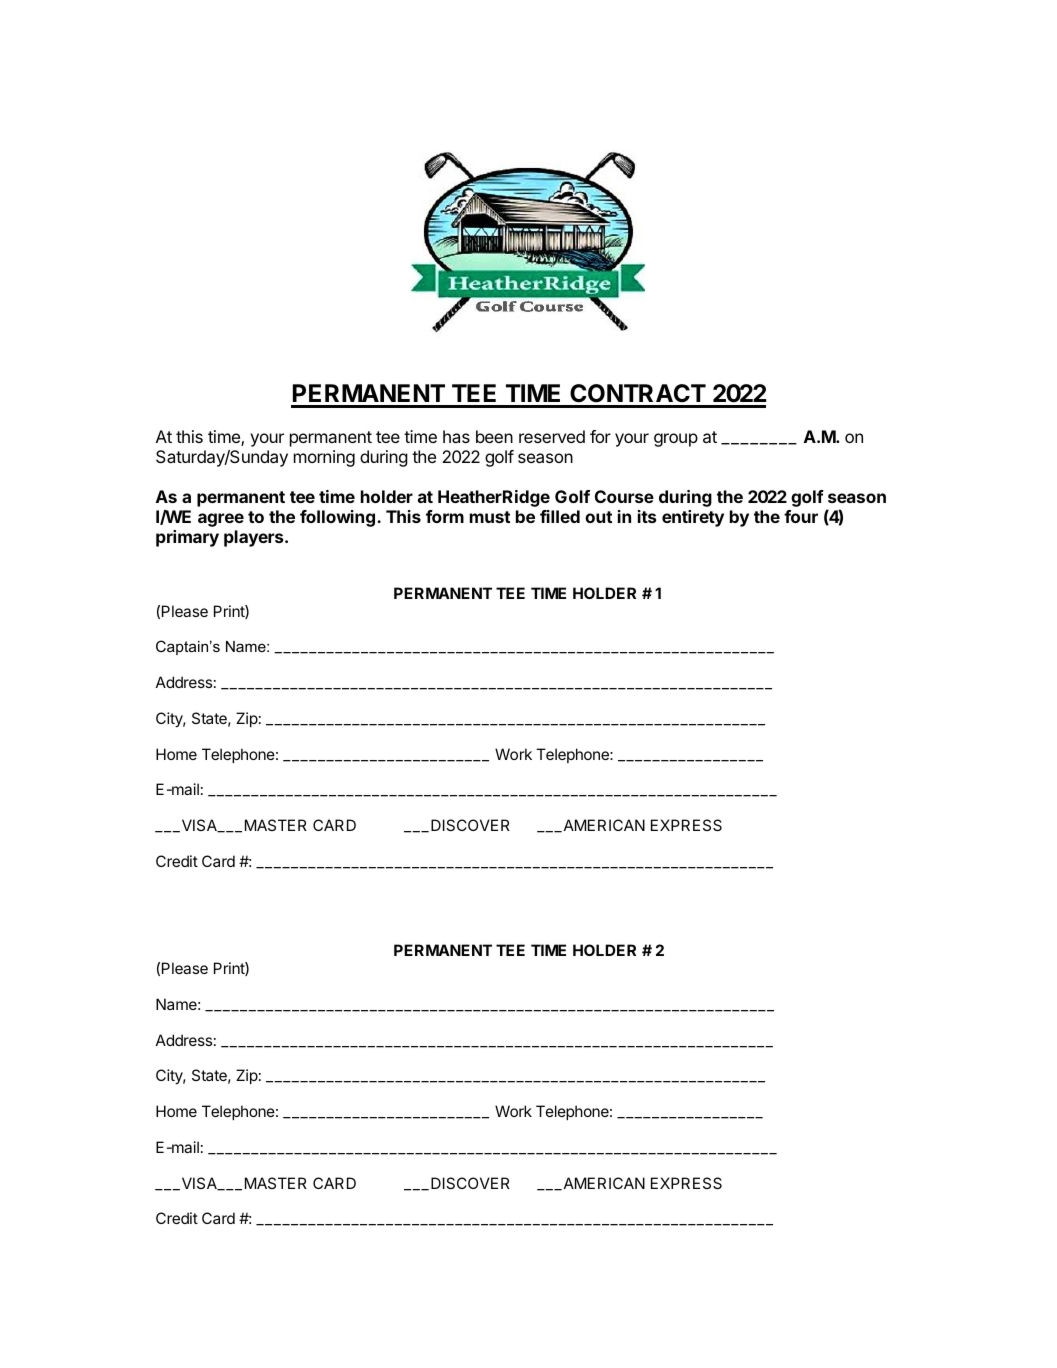 This screenshot has width=1057, height=1368. Describe the element at coordinates (490, 517) in the screenshot. I see `must` at that location.
